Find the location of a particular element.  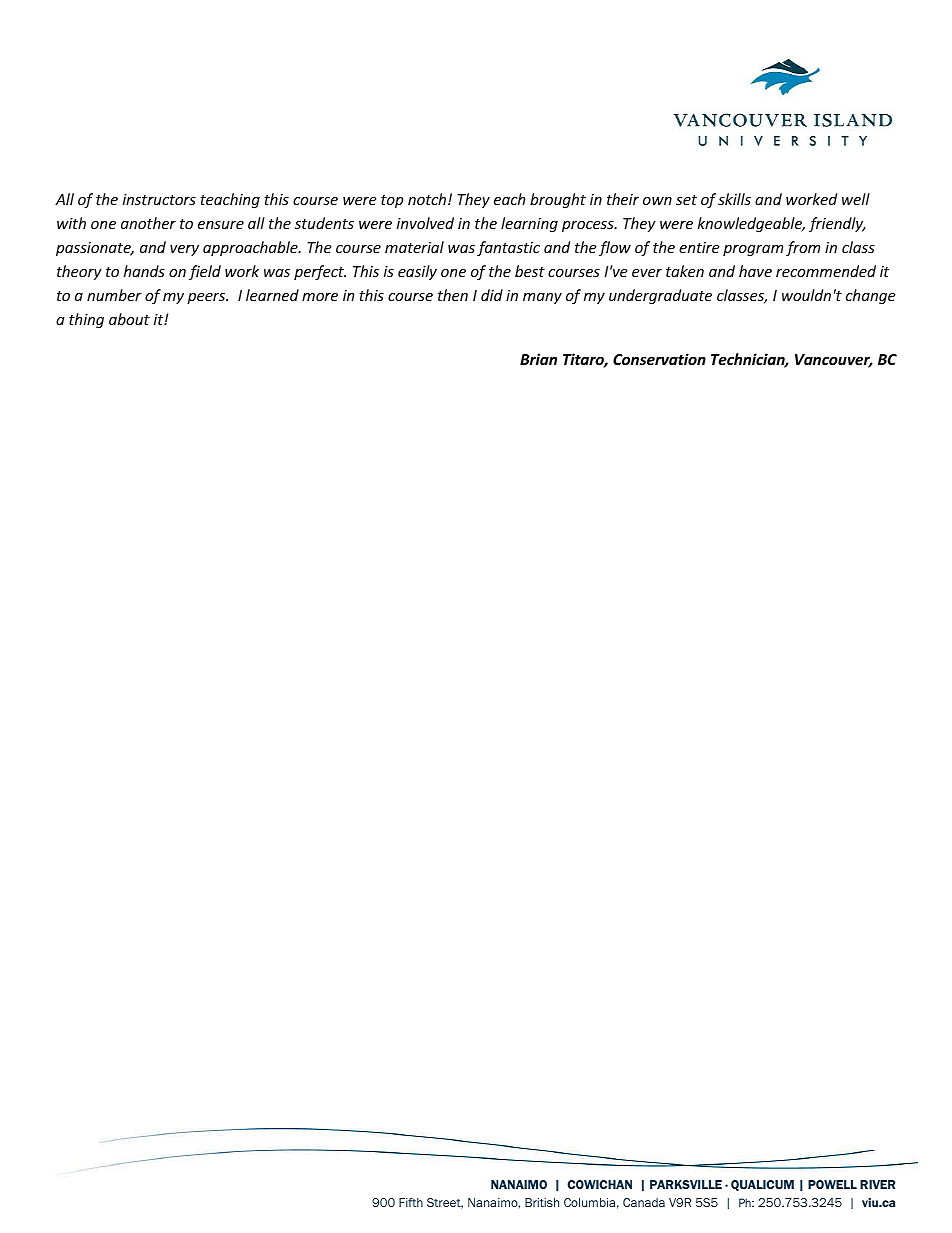

British is located at coordinates (542, 1202).
